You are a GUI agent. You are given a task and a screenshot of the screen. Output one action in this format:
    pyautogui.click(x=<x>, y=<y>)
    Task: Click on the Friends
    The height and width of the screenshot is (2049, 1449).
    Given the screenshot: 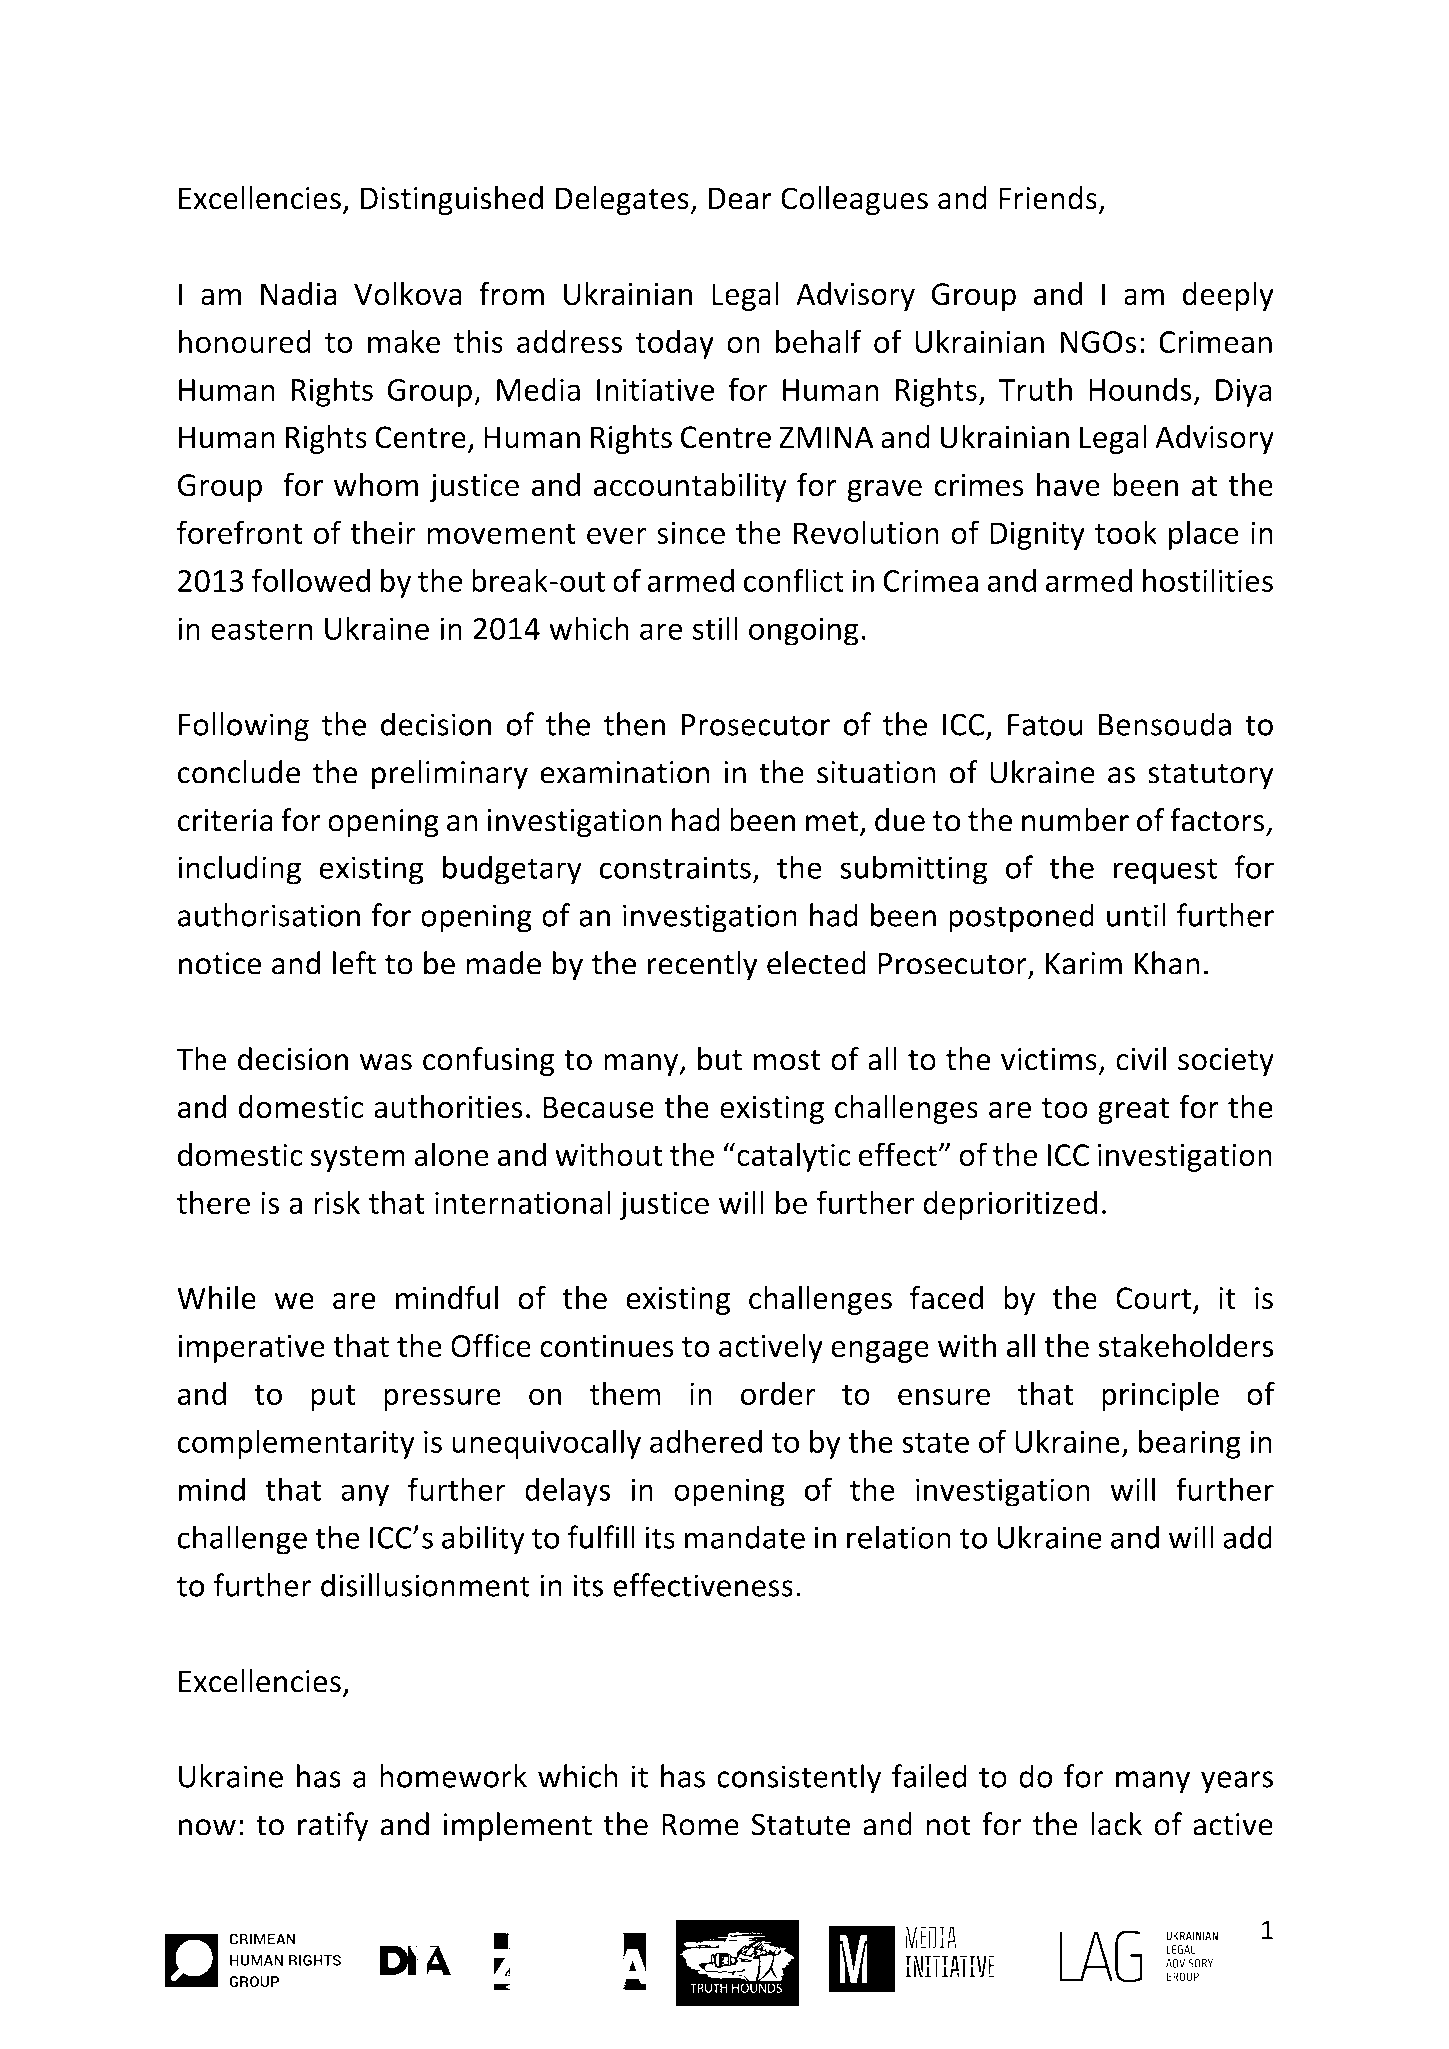 What is the action you would take?
    pyautogui.click(x=1048, y=198)
